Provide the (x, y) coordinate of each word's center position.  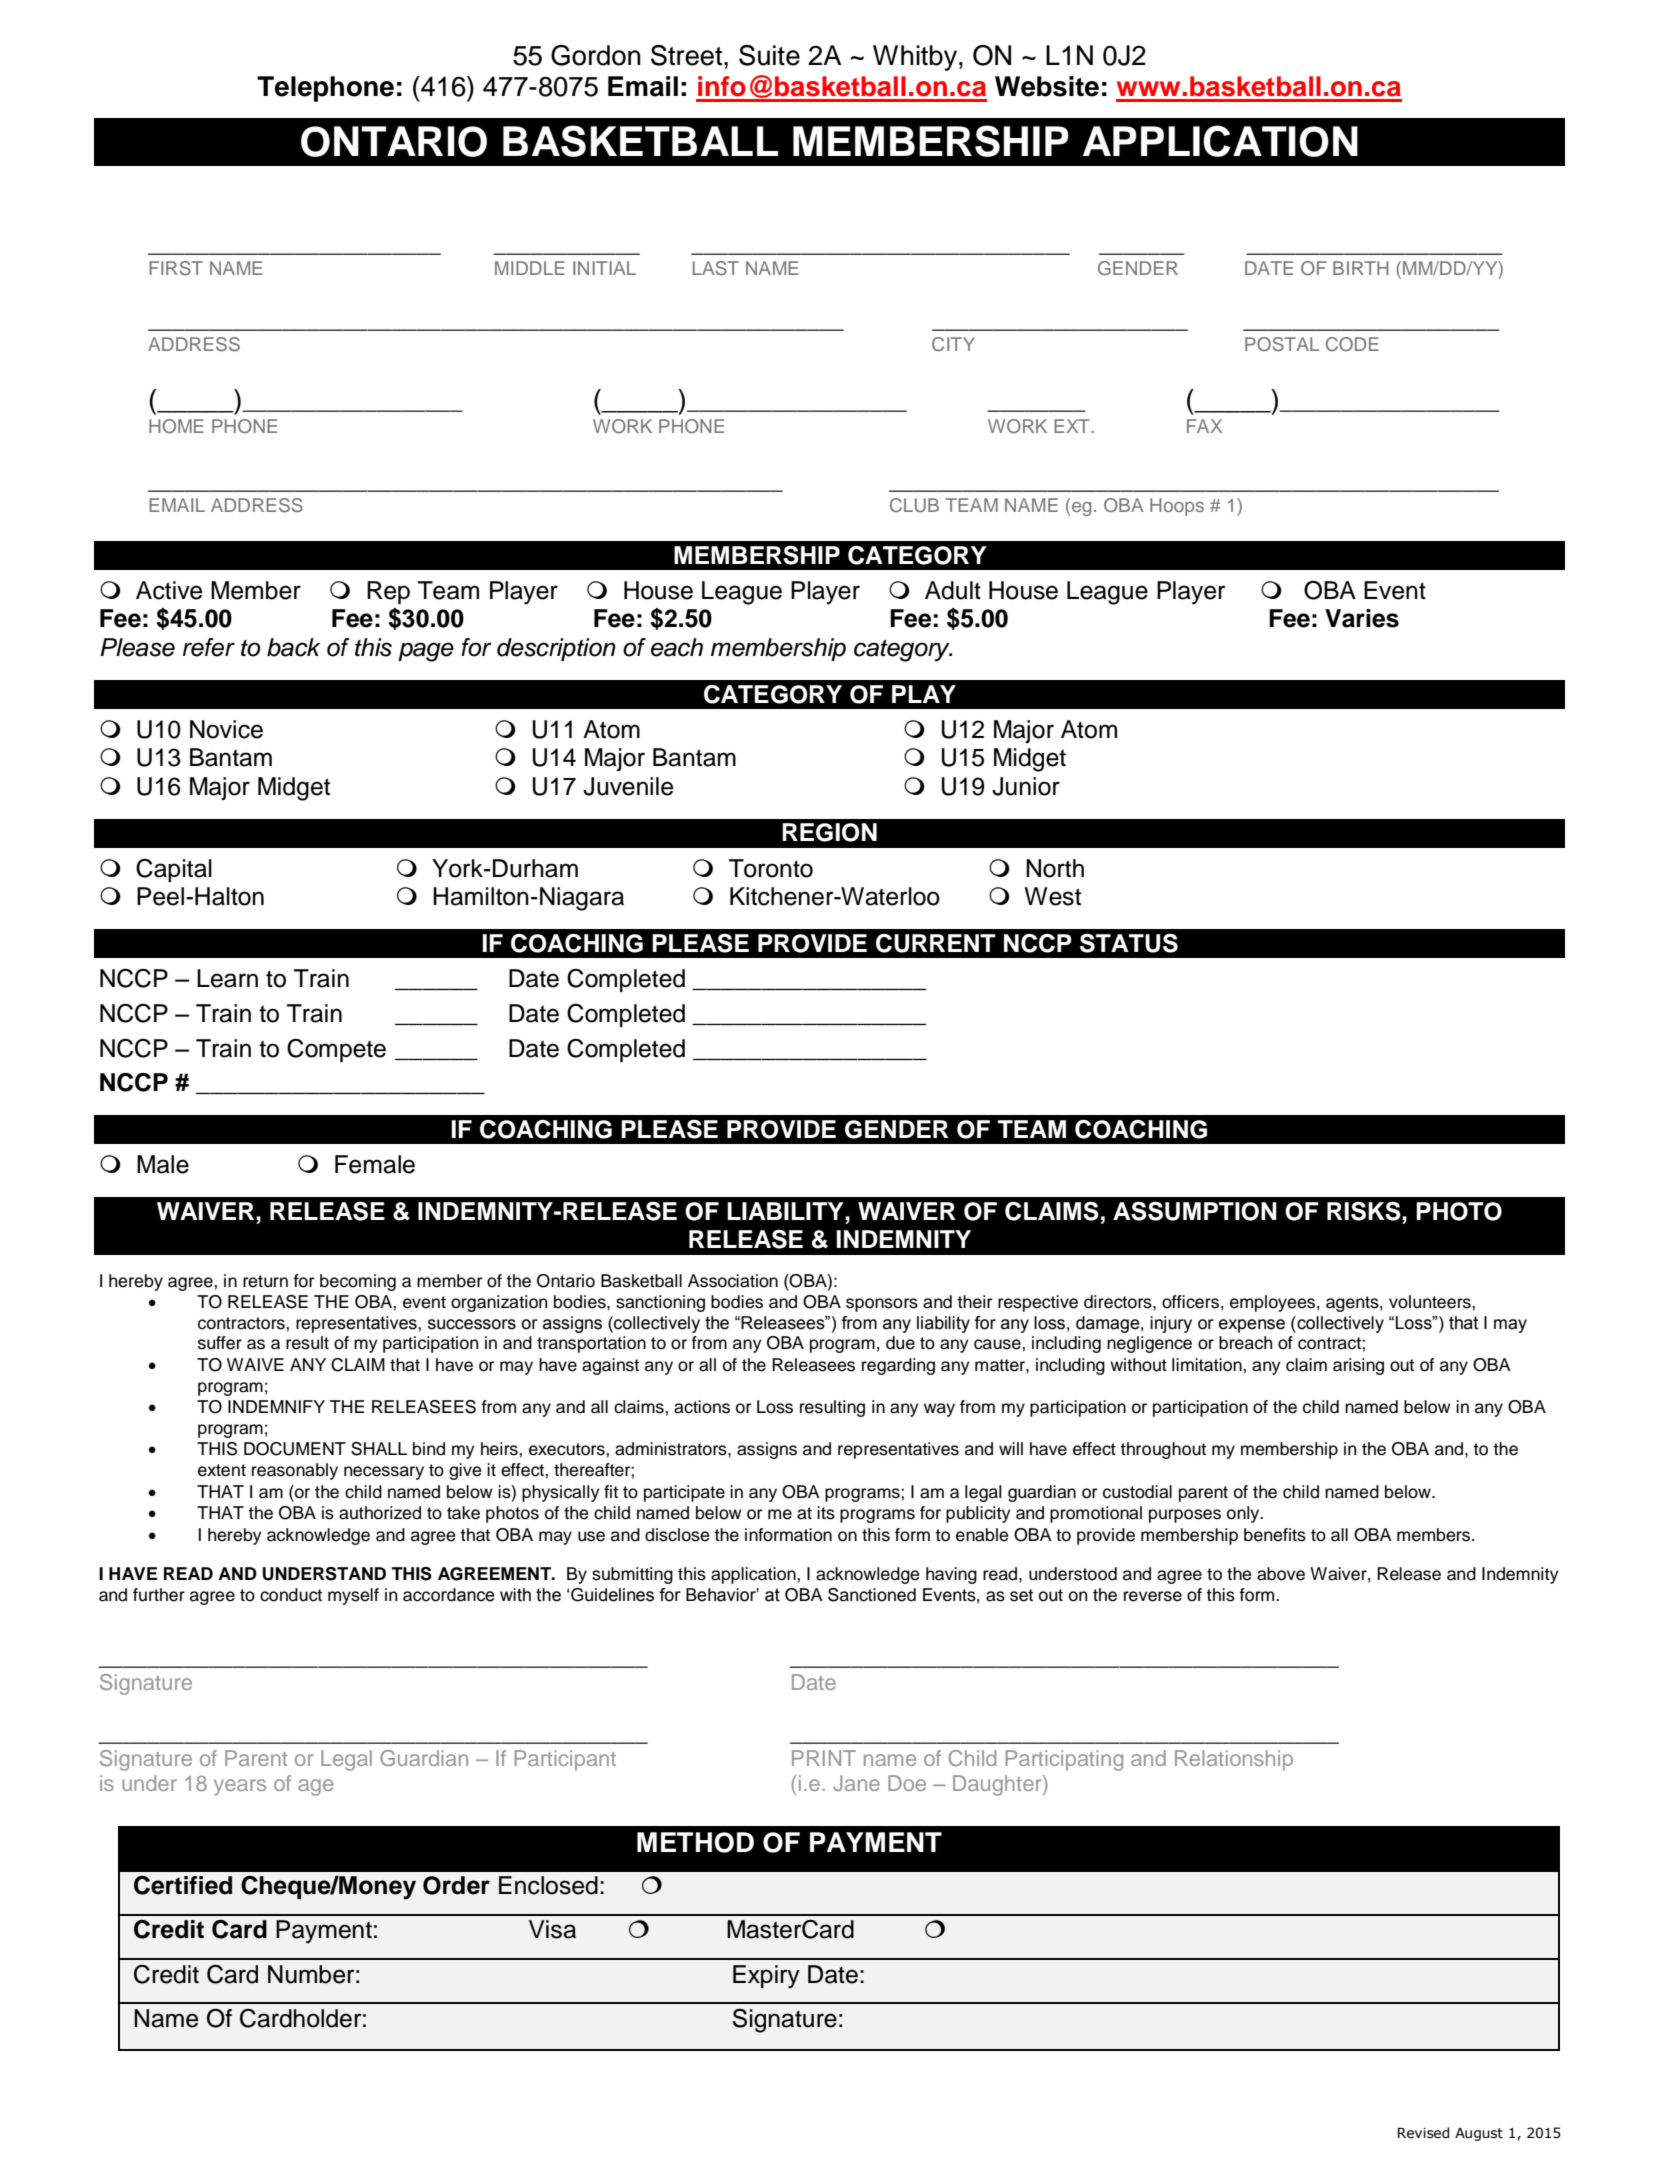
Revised (1423, 2133)
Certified (183, 1885)
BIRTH (1361, 268)
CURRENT (936, 943)
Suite (769, 55)
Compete (336, 1050)
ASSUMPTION (1195, 1211)
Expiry (766, 1977)
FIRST (176, 268)
